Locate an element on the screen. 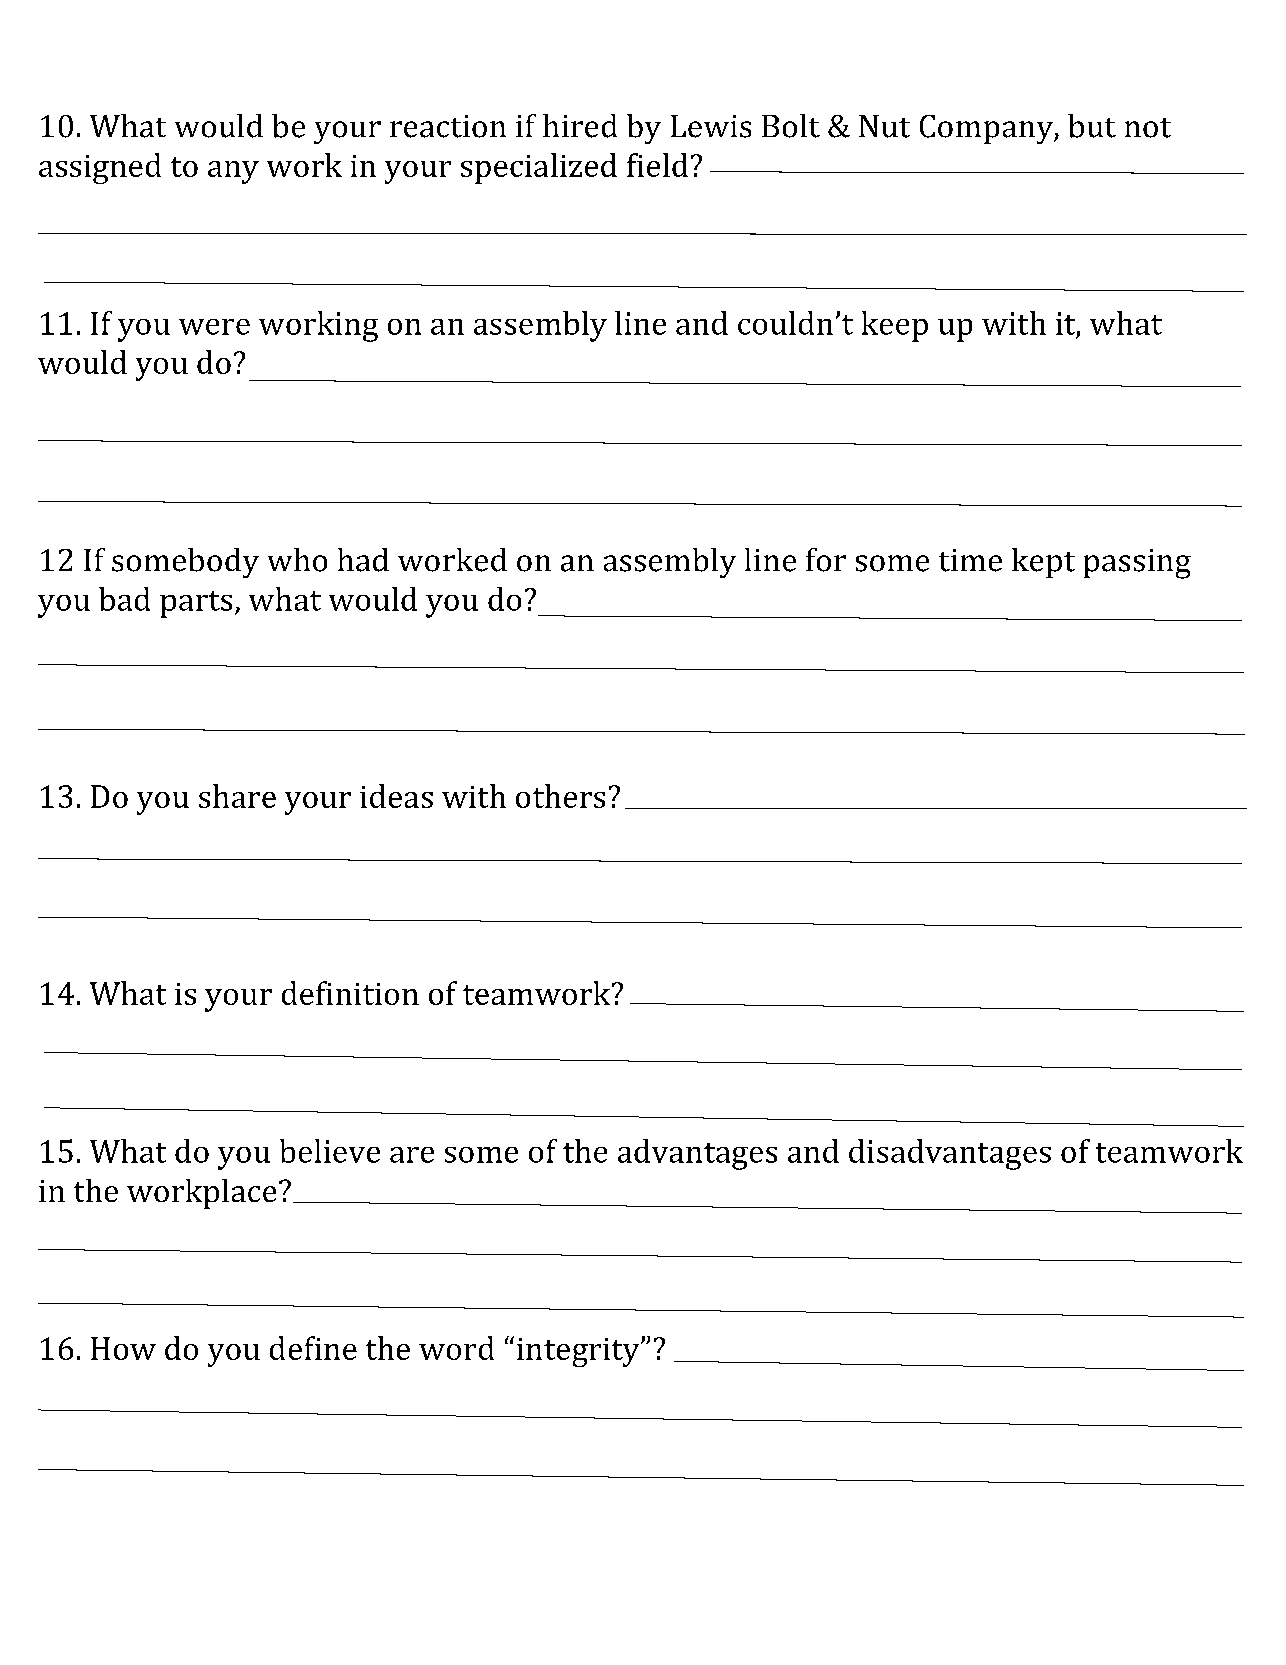 The width and height of the screenshot is (1286, 1665). others is located at coordinates (560, 796).
